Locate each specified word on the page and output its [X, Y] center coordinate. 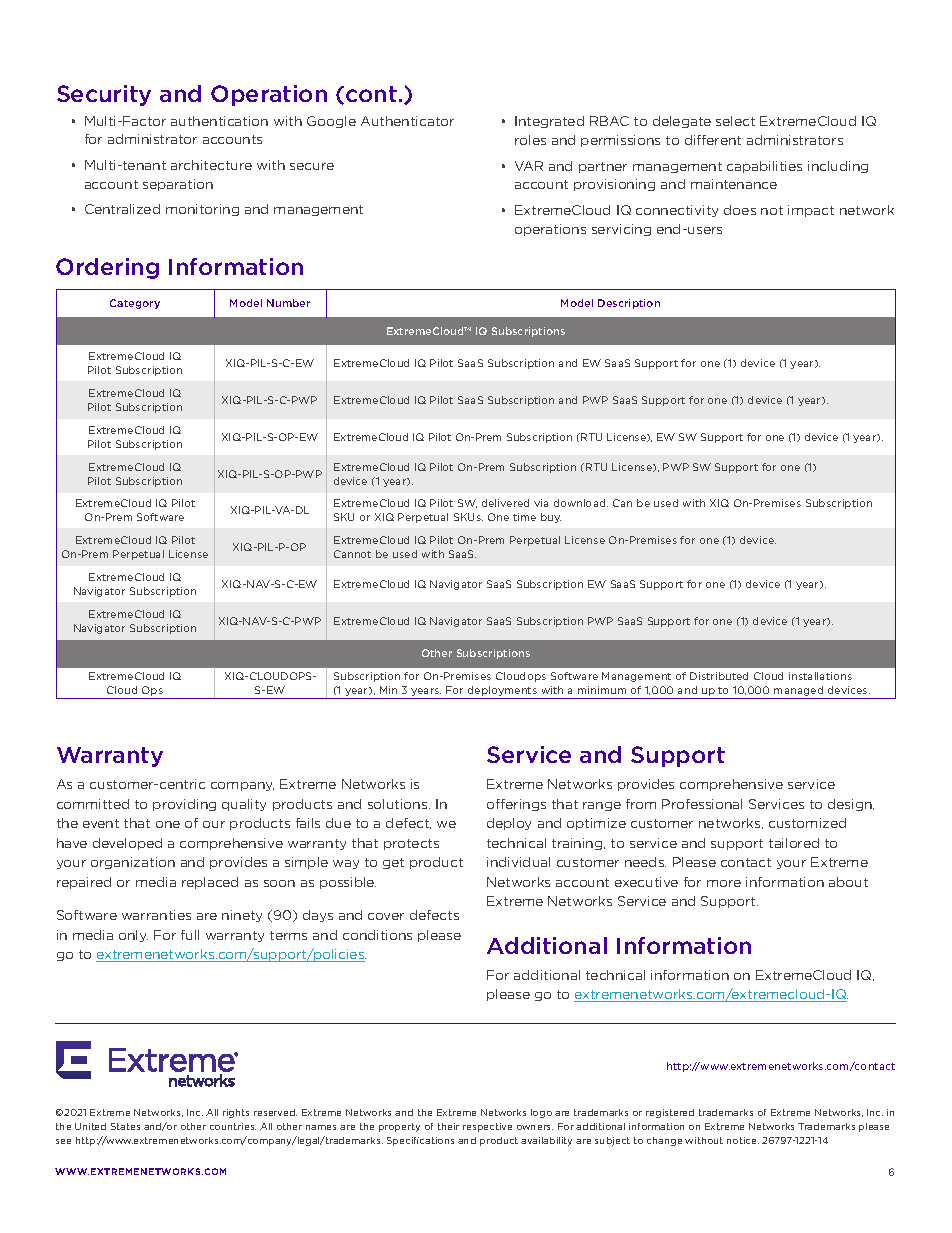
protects [411, 844]
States [125, 1126]
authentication [219, 121]
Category [135, 304]
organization [133, 863]
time [524, 517]
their [448, 1126]
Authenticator [407, 121]
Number [288, 303]
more [724, 883]
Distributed [719, 676]
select [735, 121]
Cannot [352, 554]
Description [629, 304]
